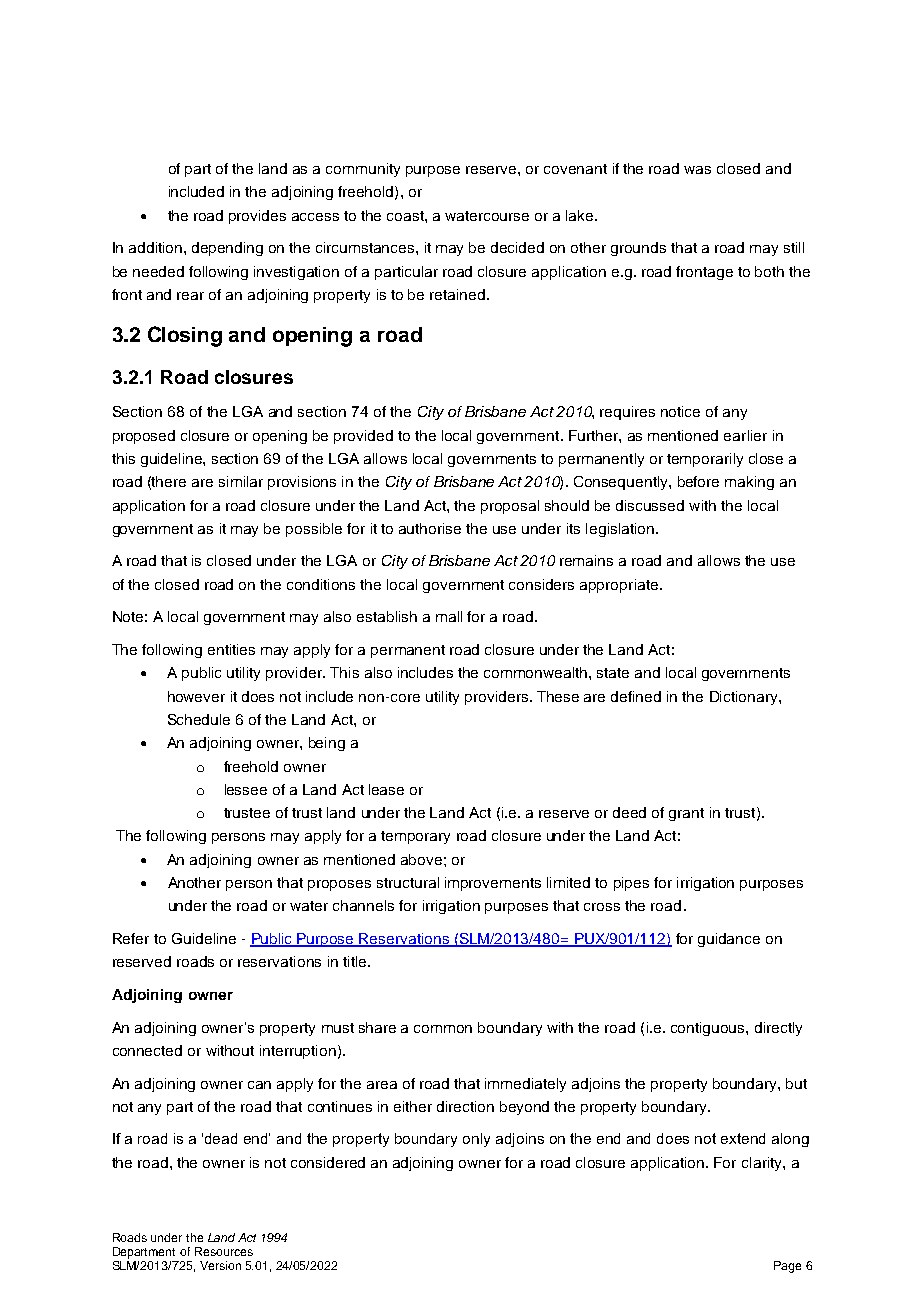 The width and height of the screenshot is (924, 1308). I want to click on similar, so click(241, 481).
